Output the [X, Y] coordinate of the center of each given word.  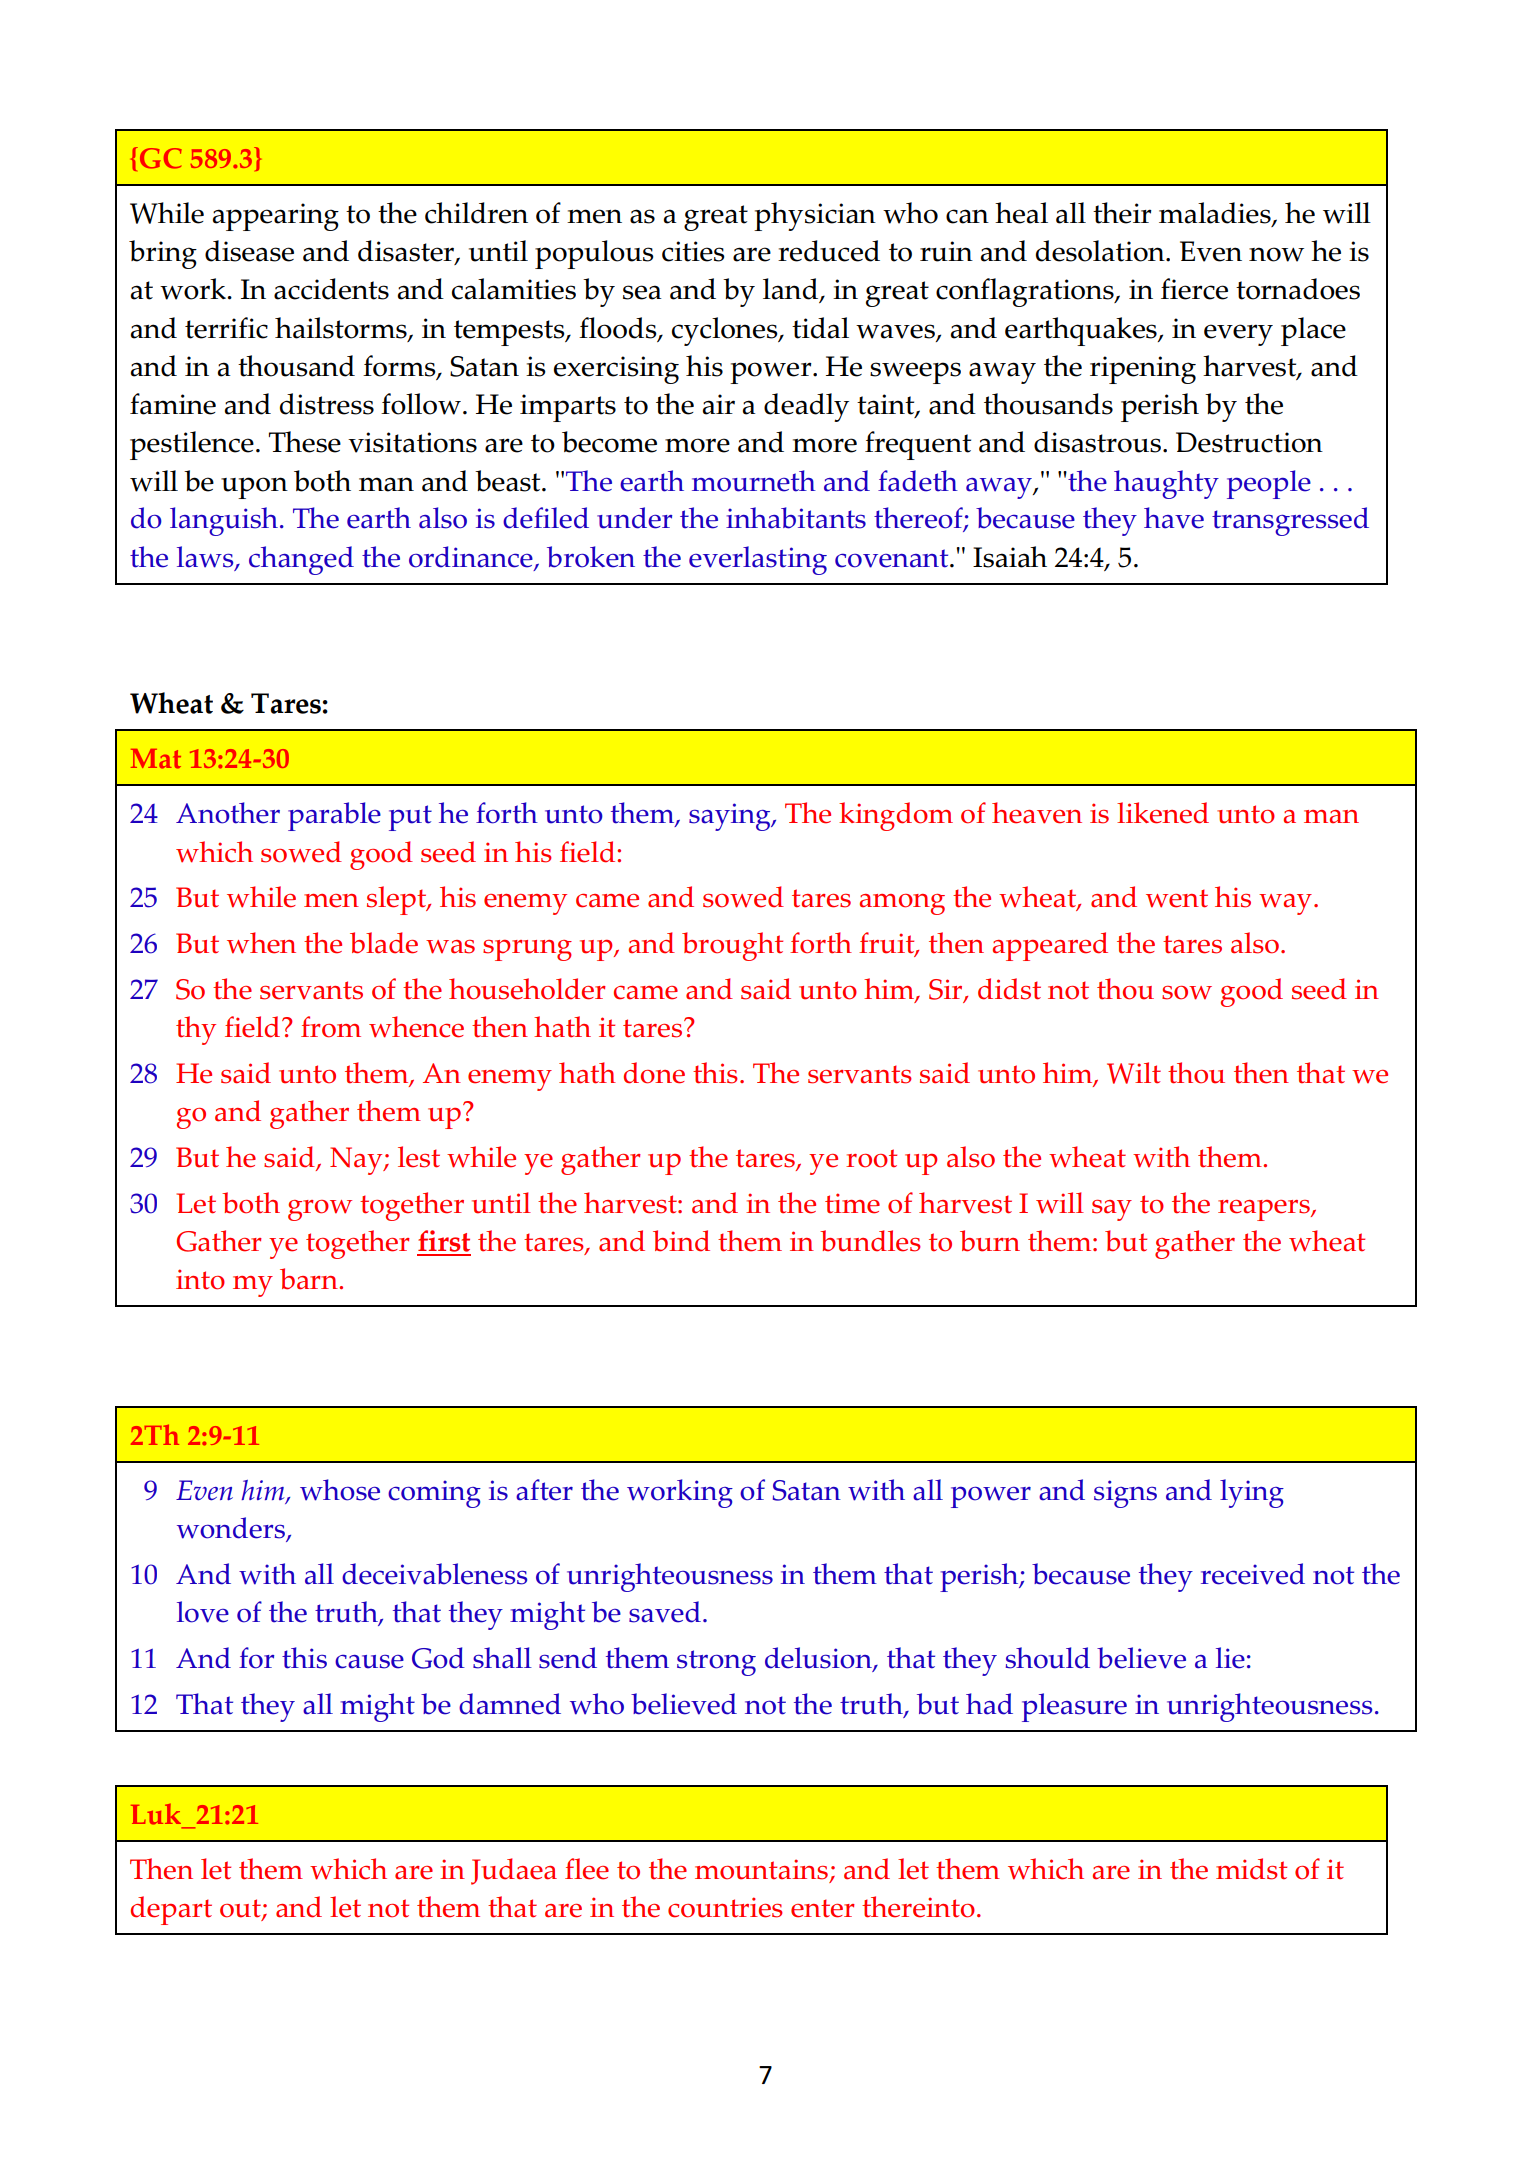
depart [171, 1910]
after [544, 1490]
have [1174, 518]
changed [301, 560]
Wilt [1134, 1073]
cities [693, 251]
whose [340, 1490]
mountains [763, 1870]
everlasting [758, 560]
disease [249, 251]
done [654, 1073]
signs [1125, 1494]
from [331, 1027]
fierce [1194, 289]
